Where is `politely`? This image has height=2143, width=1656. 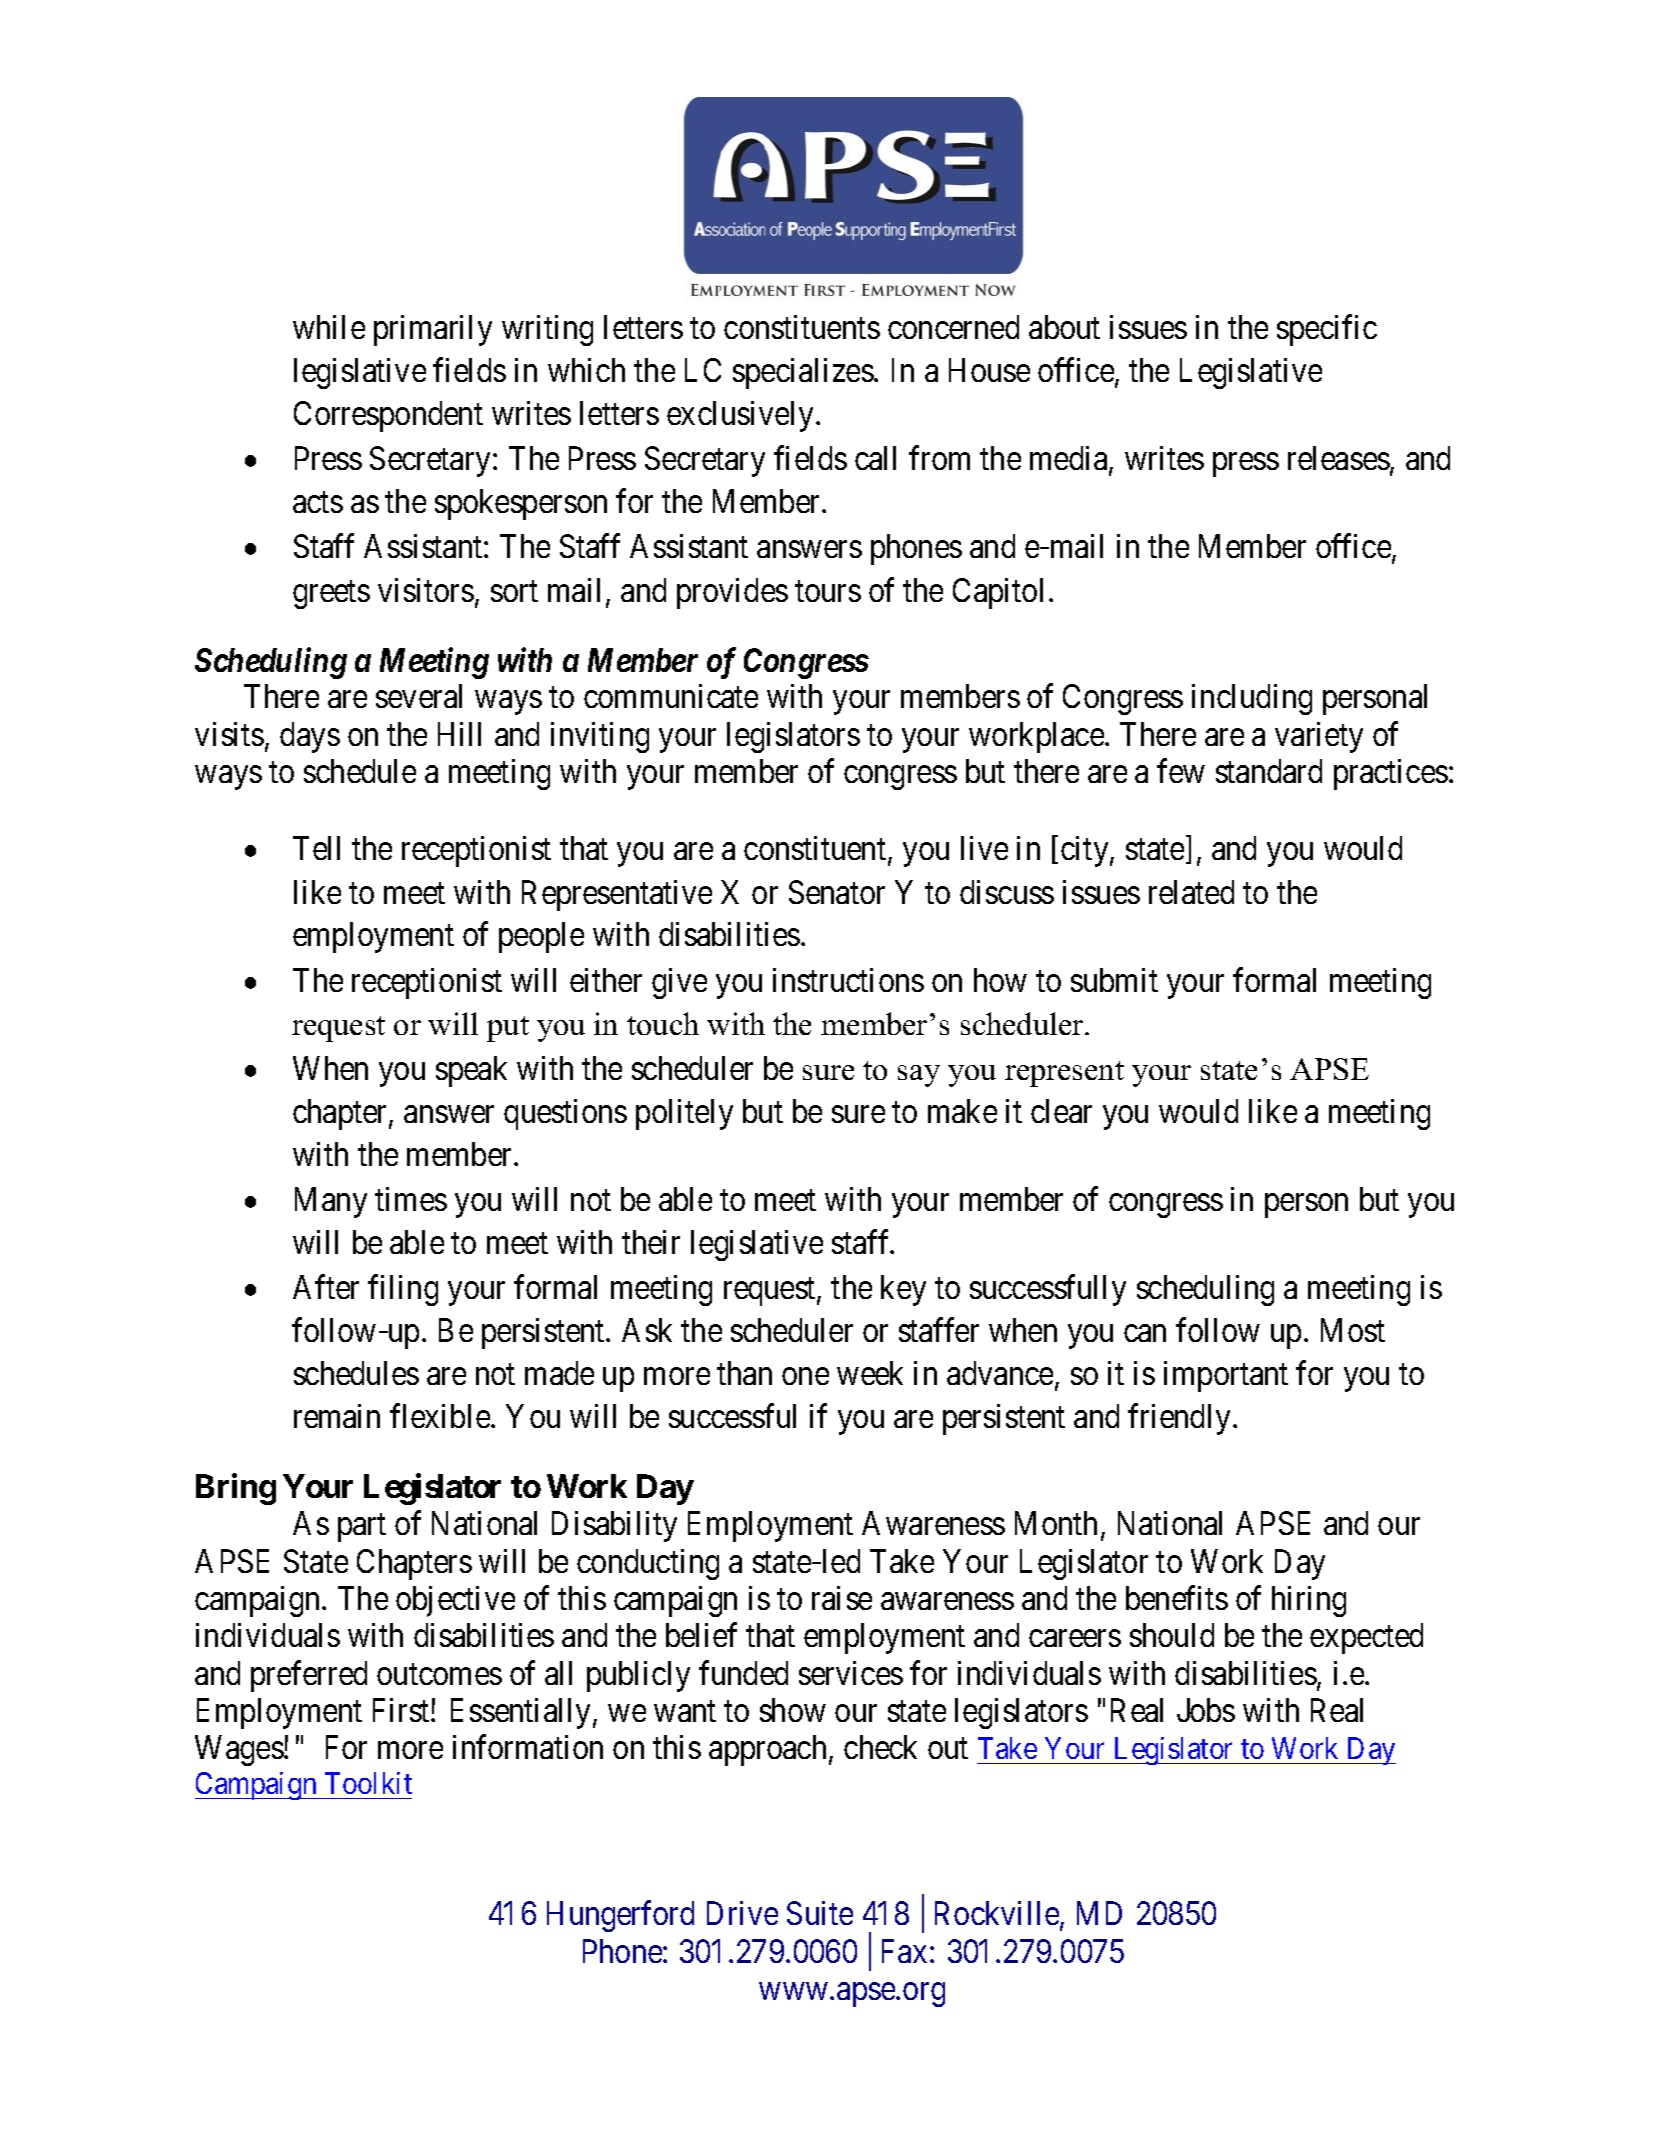
politely is located at coordinates (684, 1114).
